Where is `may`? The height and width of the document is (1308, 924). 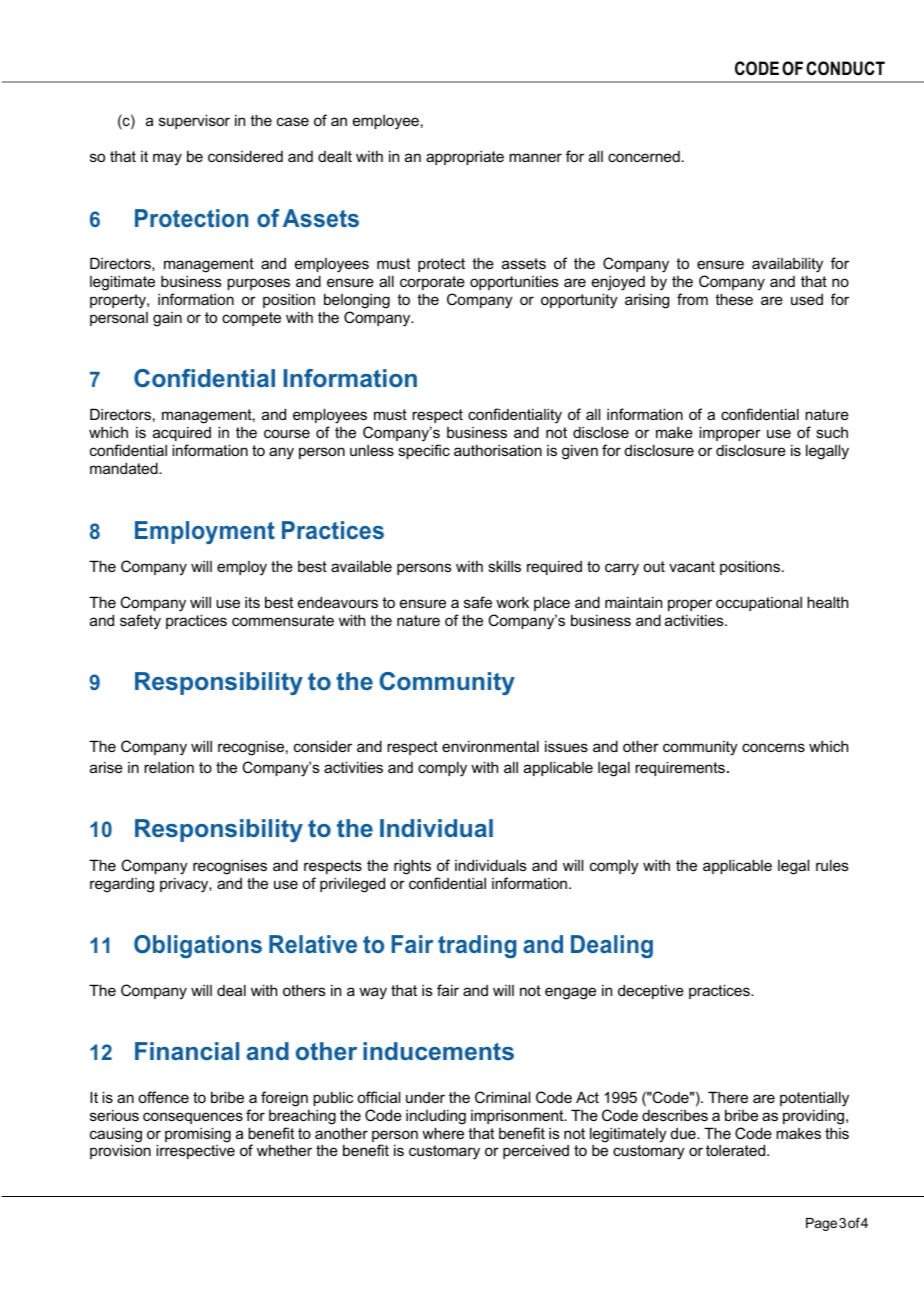 may is located at coordinates (167, 159).
